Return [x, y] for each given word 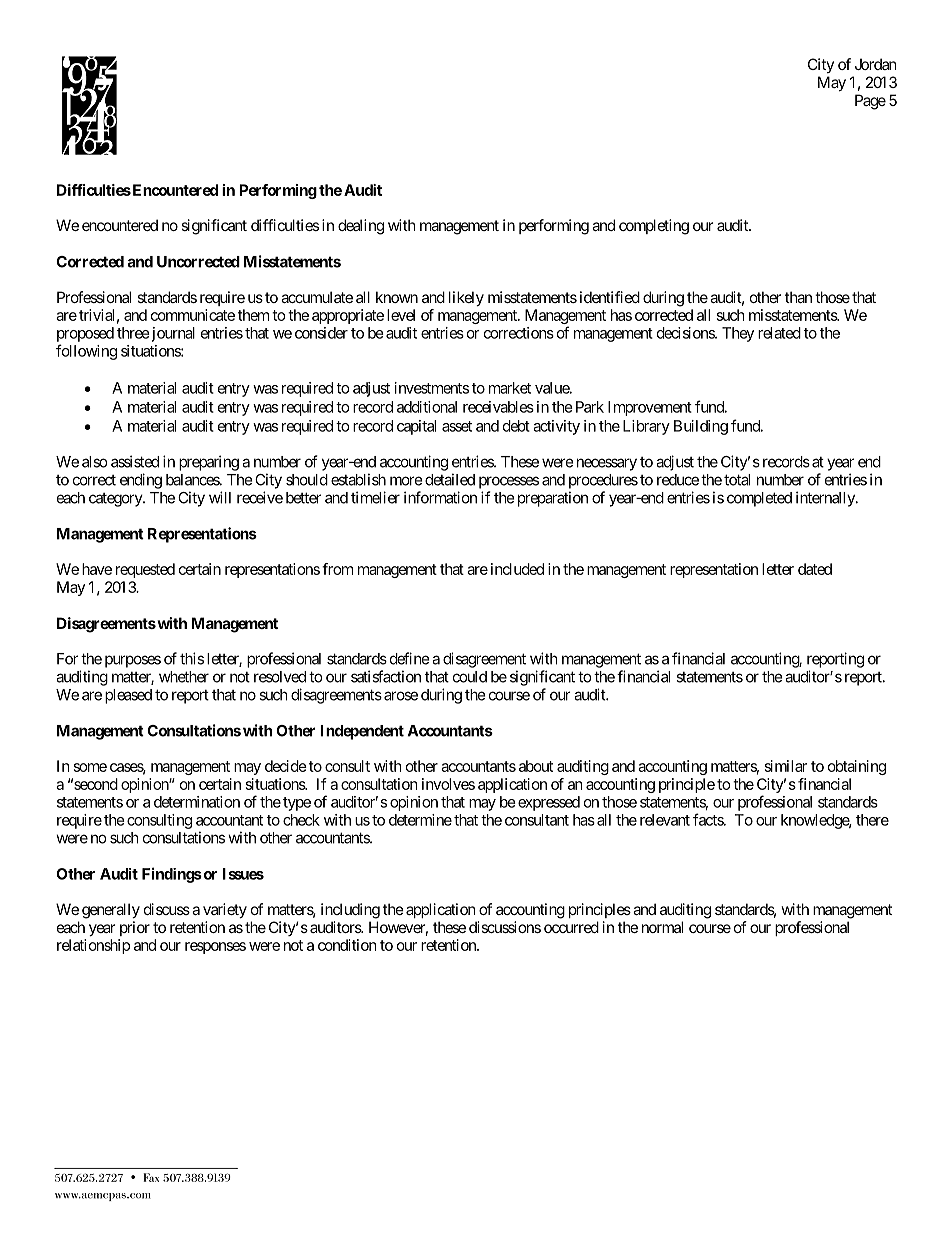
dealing [361, 227]
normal [662, 927]
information [440, 497]
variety [225, 910]
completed [759, 499]
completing [654, 227]
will [220, 497]
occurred [571, 927]
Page [870, 102]
